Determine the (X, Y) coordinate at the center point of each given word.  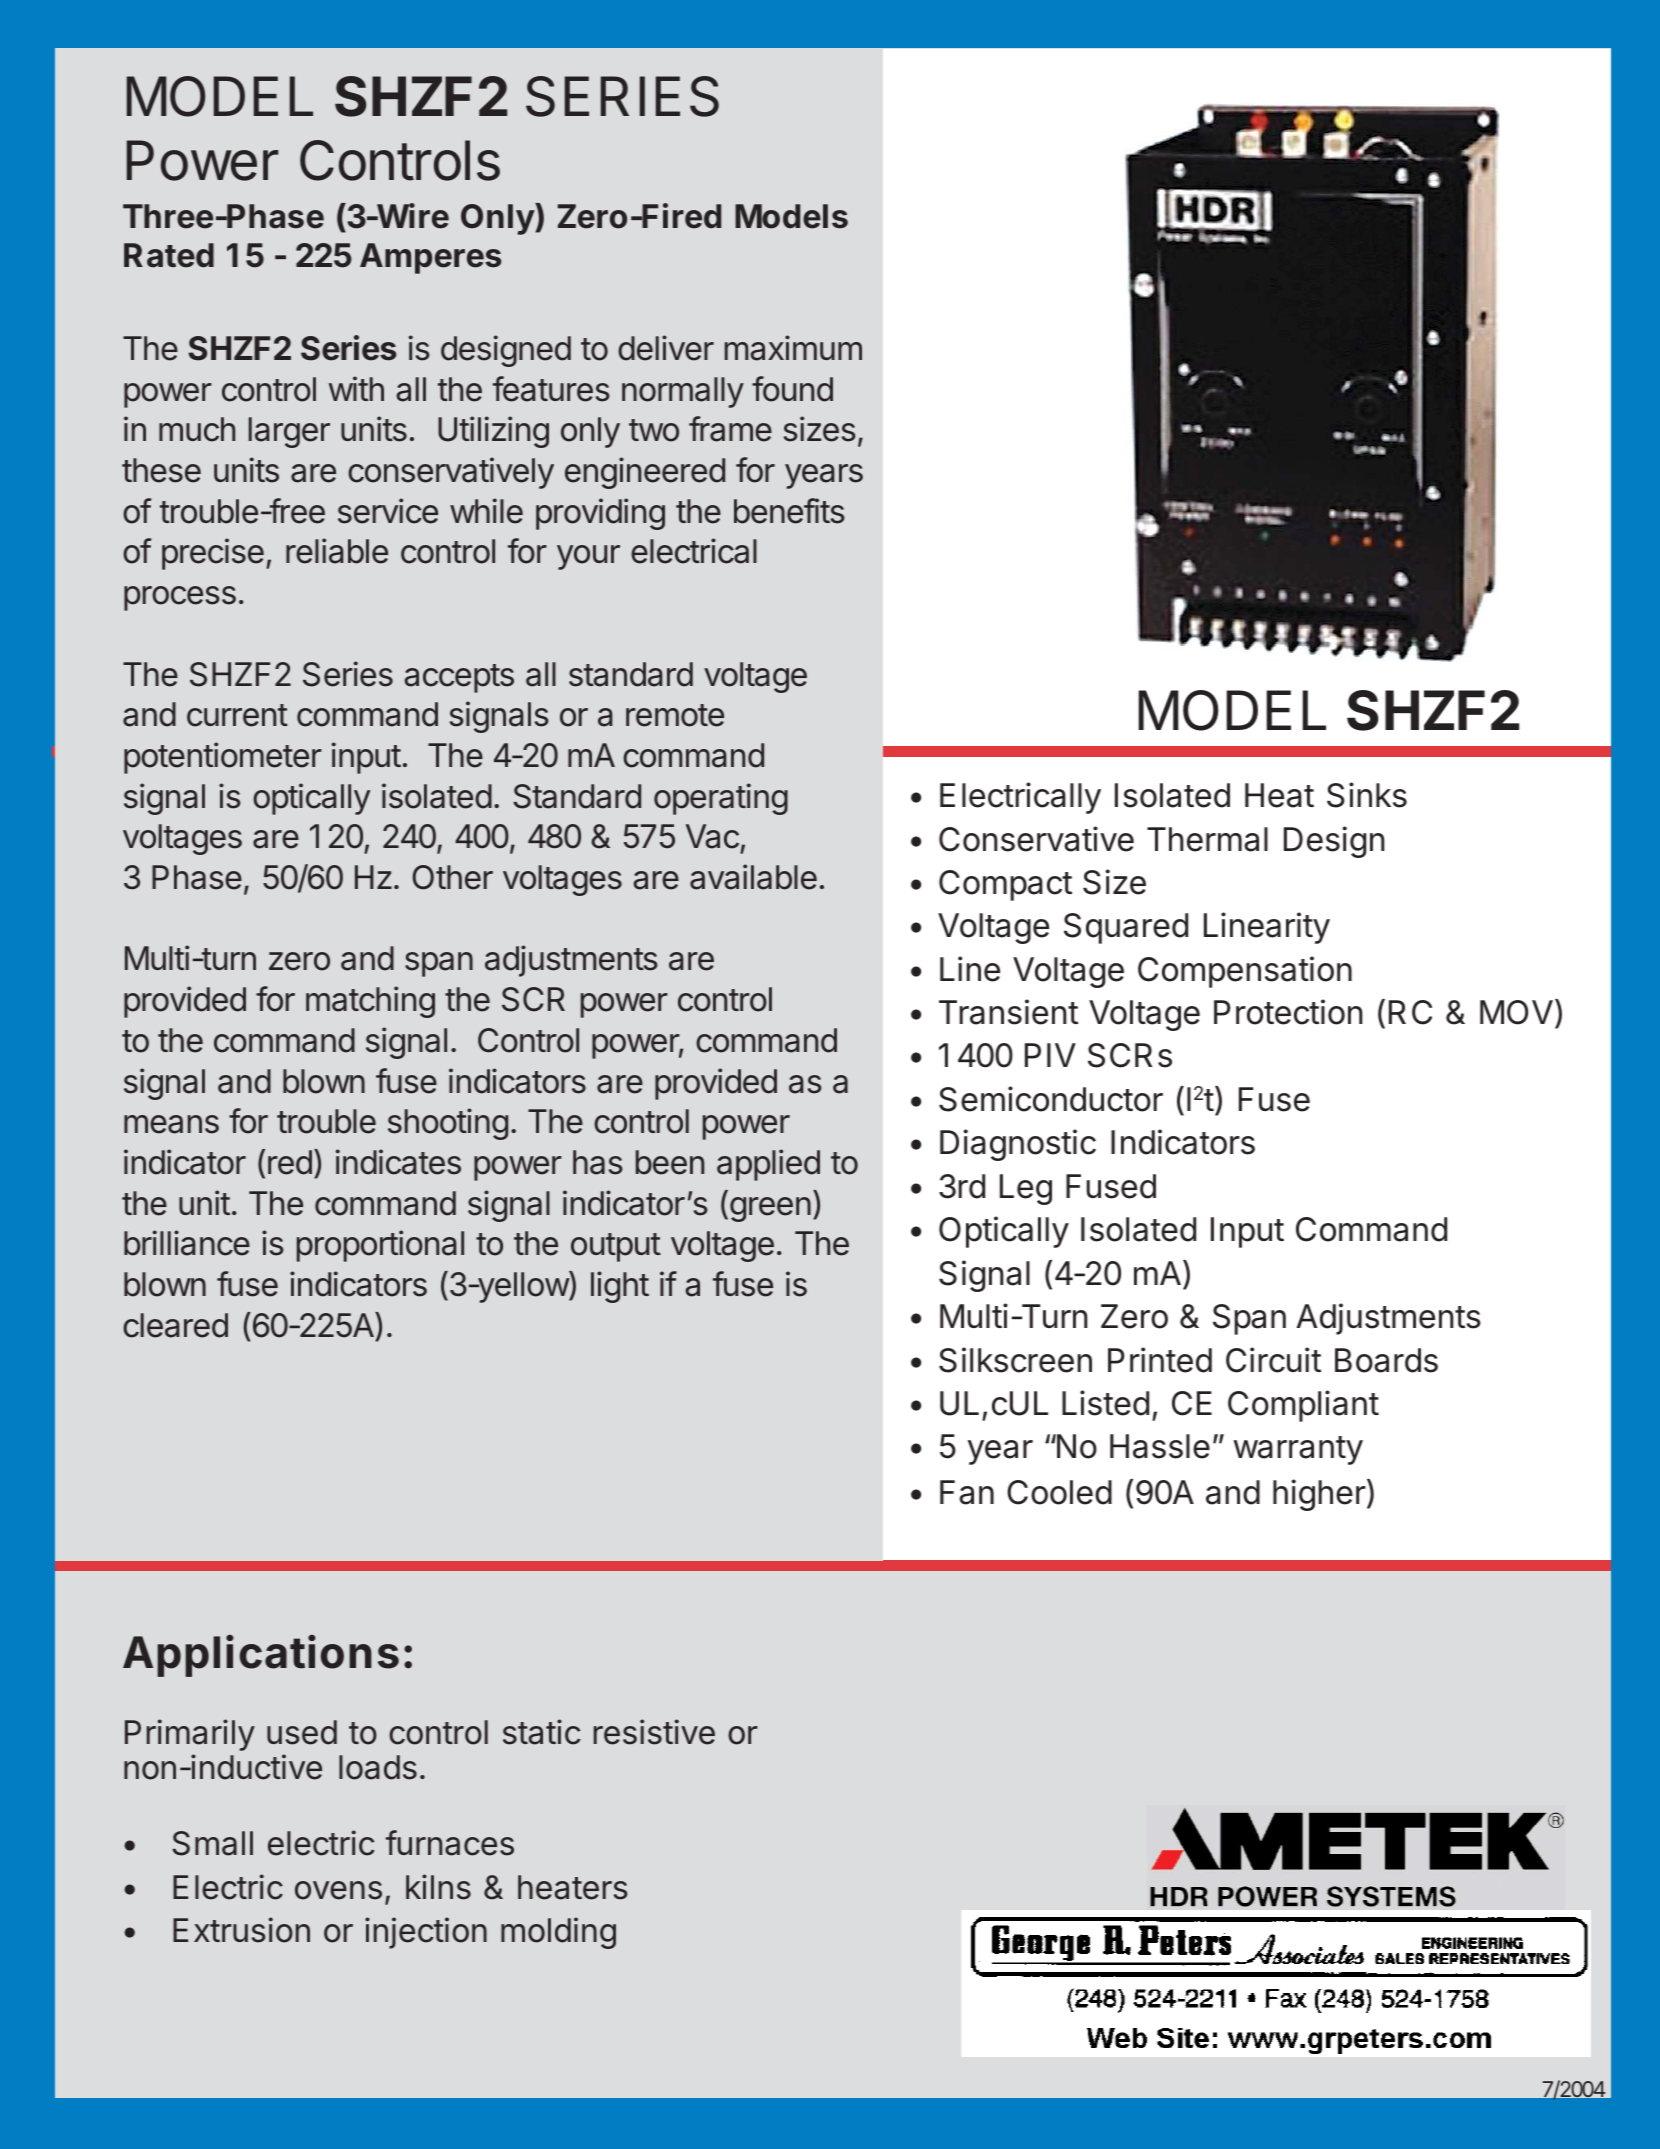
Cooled (1059, 1492)
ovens (338, 1890)
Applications (261, 1656)
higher (1319, 1495)
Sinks (1367, 795)
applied (768, 1165)
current (237, 715)
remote (675, 715)
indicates (398, 1162)
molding (558, 1933)
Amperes (430, 258)
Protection (1288, 1012)
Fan (967, 1492)
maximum (793, 348)
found (792, 389)
